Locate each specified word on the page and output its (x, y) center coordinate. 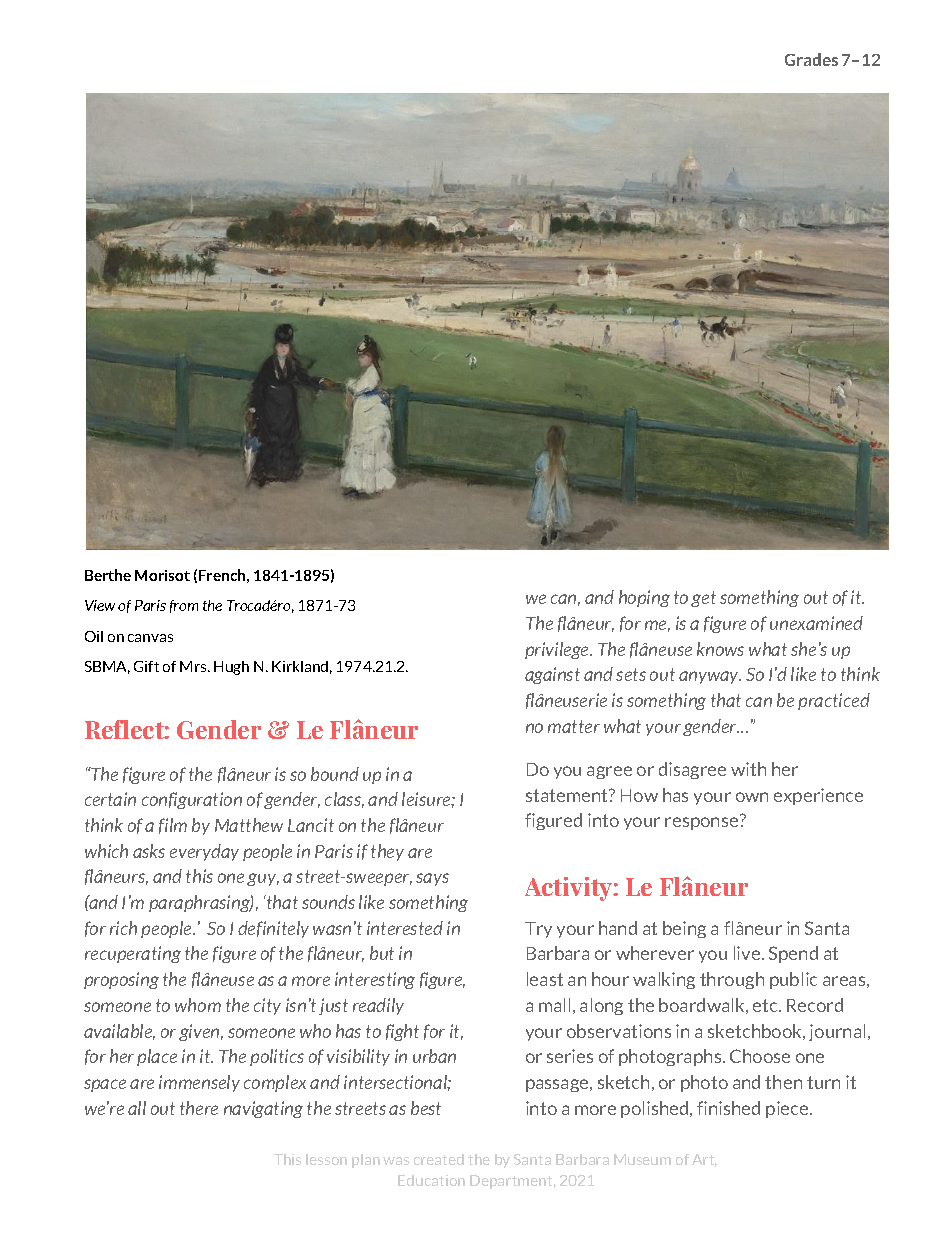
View (100, 605)
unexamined (816, 623)
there (199, 1108)
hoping (644, 598)
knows (720, 649)
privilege (558, 650)
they (387, 852)
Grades (811, 59)
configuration (192, 800)
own (752, 797)
